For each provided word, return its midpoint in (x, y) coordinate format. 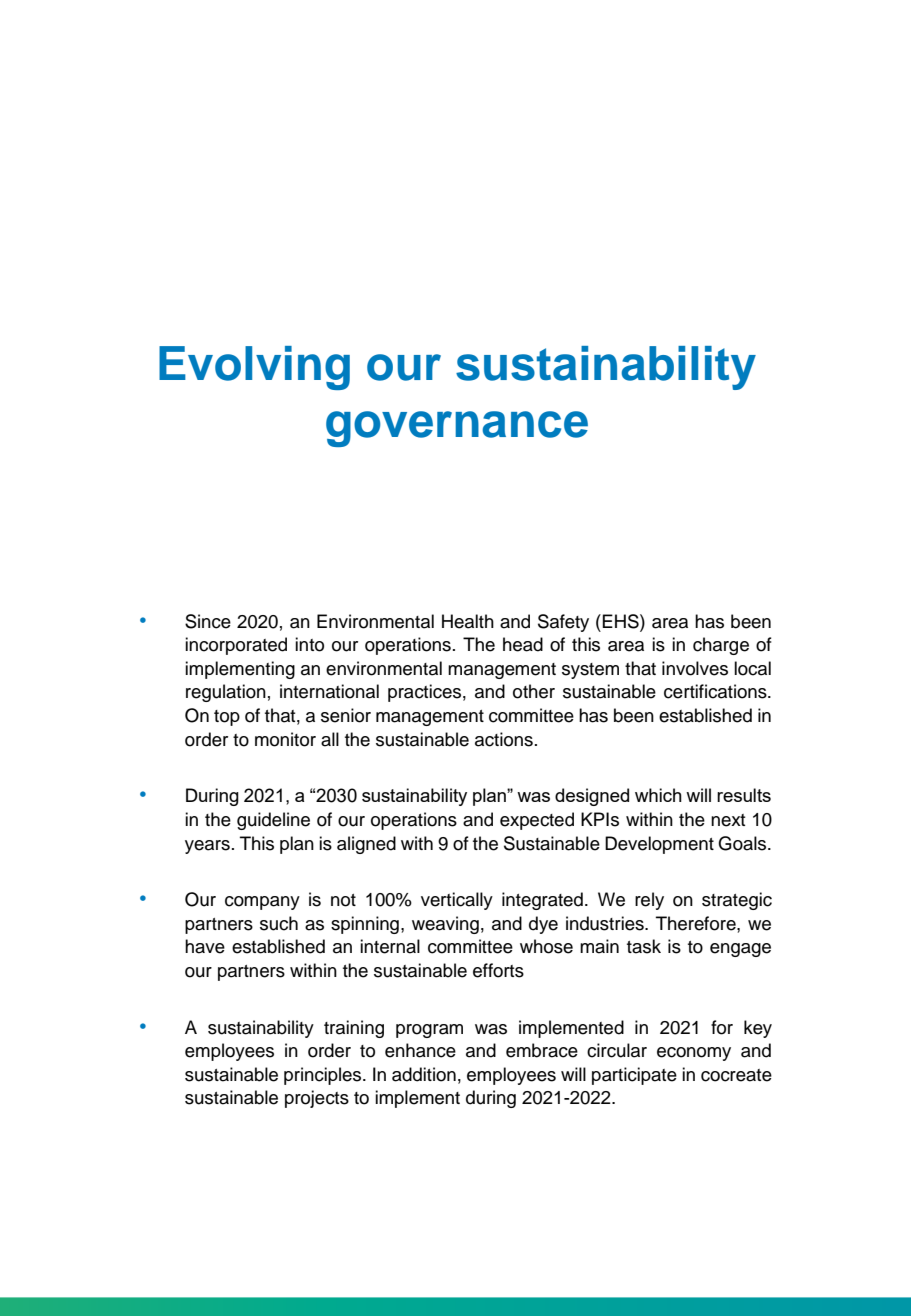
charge (721, 646)
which (658, 795)
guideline (273, 821)
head (523, 644)
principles (324, 1076)
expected (537, 821)
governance (457, 429)
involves (695, 668)
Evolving (254, 368)
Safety (563, 623)
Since (208, 621)
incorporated (236, 646)
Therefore (697, 923)
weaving (445, 925)
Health (468, 621)
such (279, 923)
